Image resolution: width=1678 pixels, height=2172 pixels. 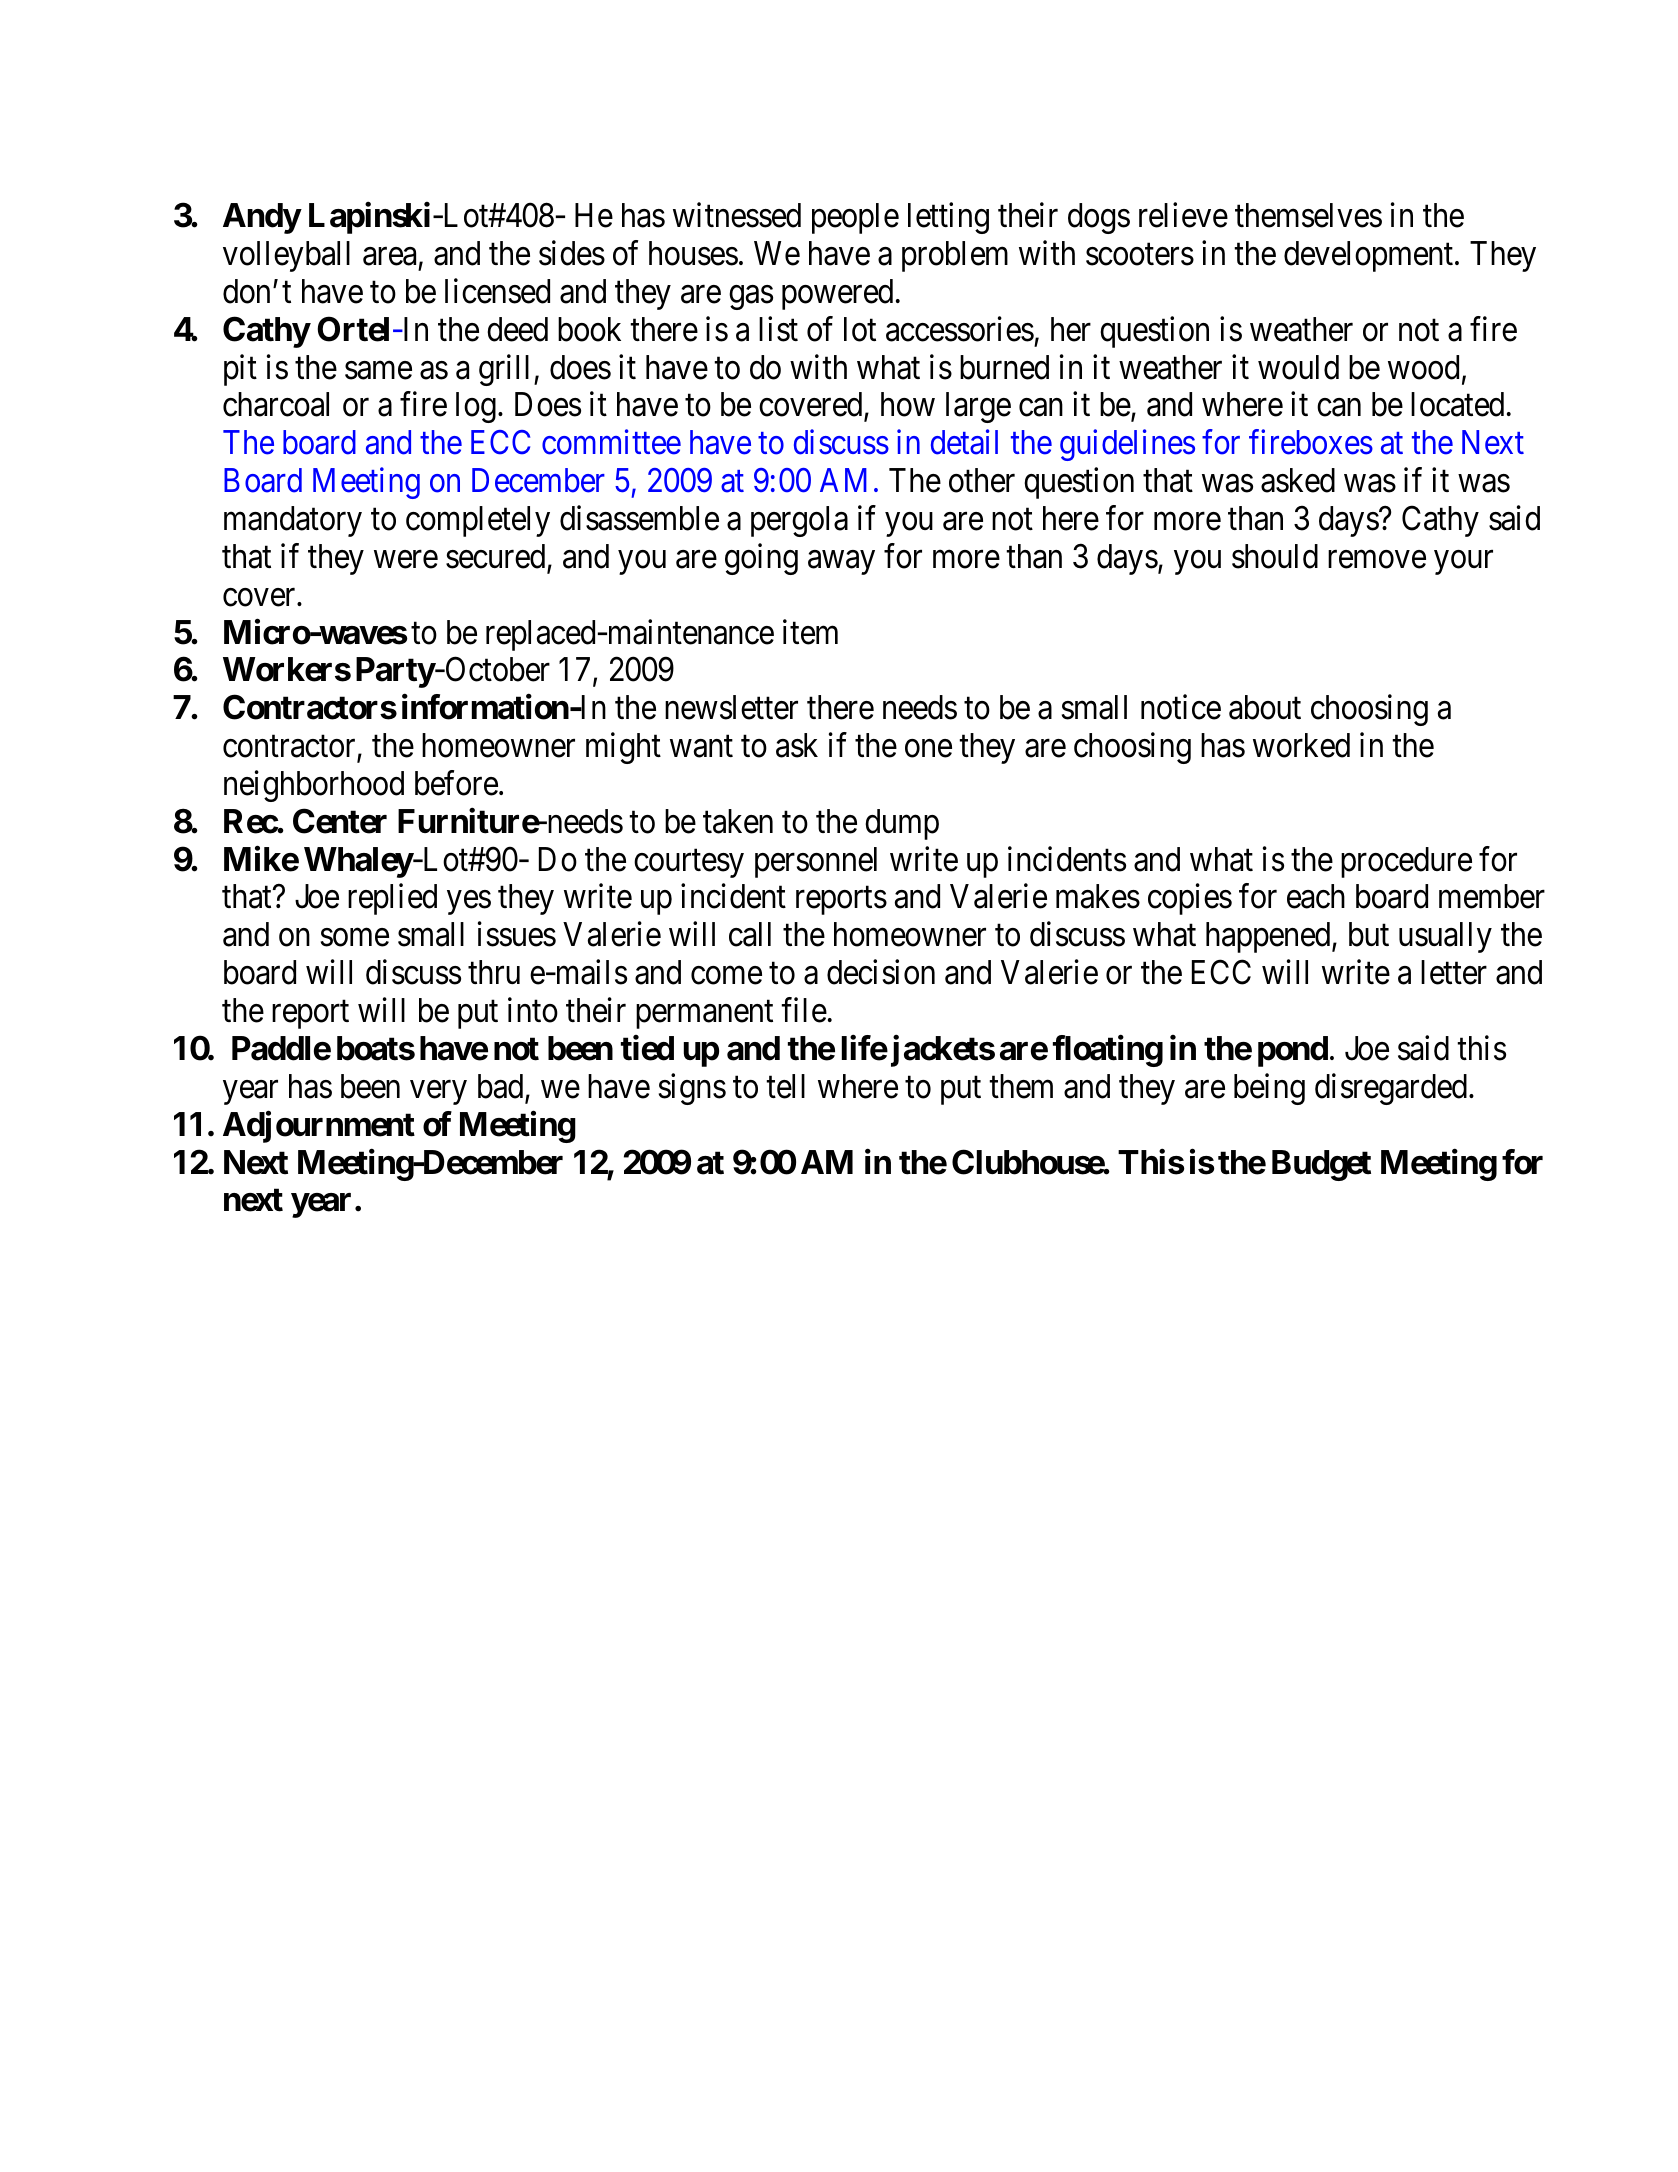 What do you see at coordinates (928, 749) in the image?
I see `one` at bounding box center [928, 749].
